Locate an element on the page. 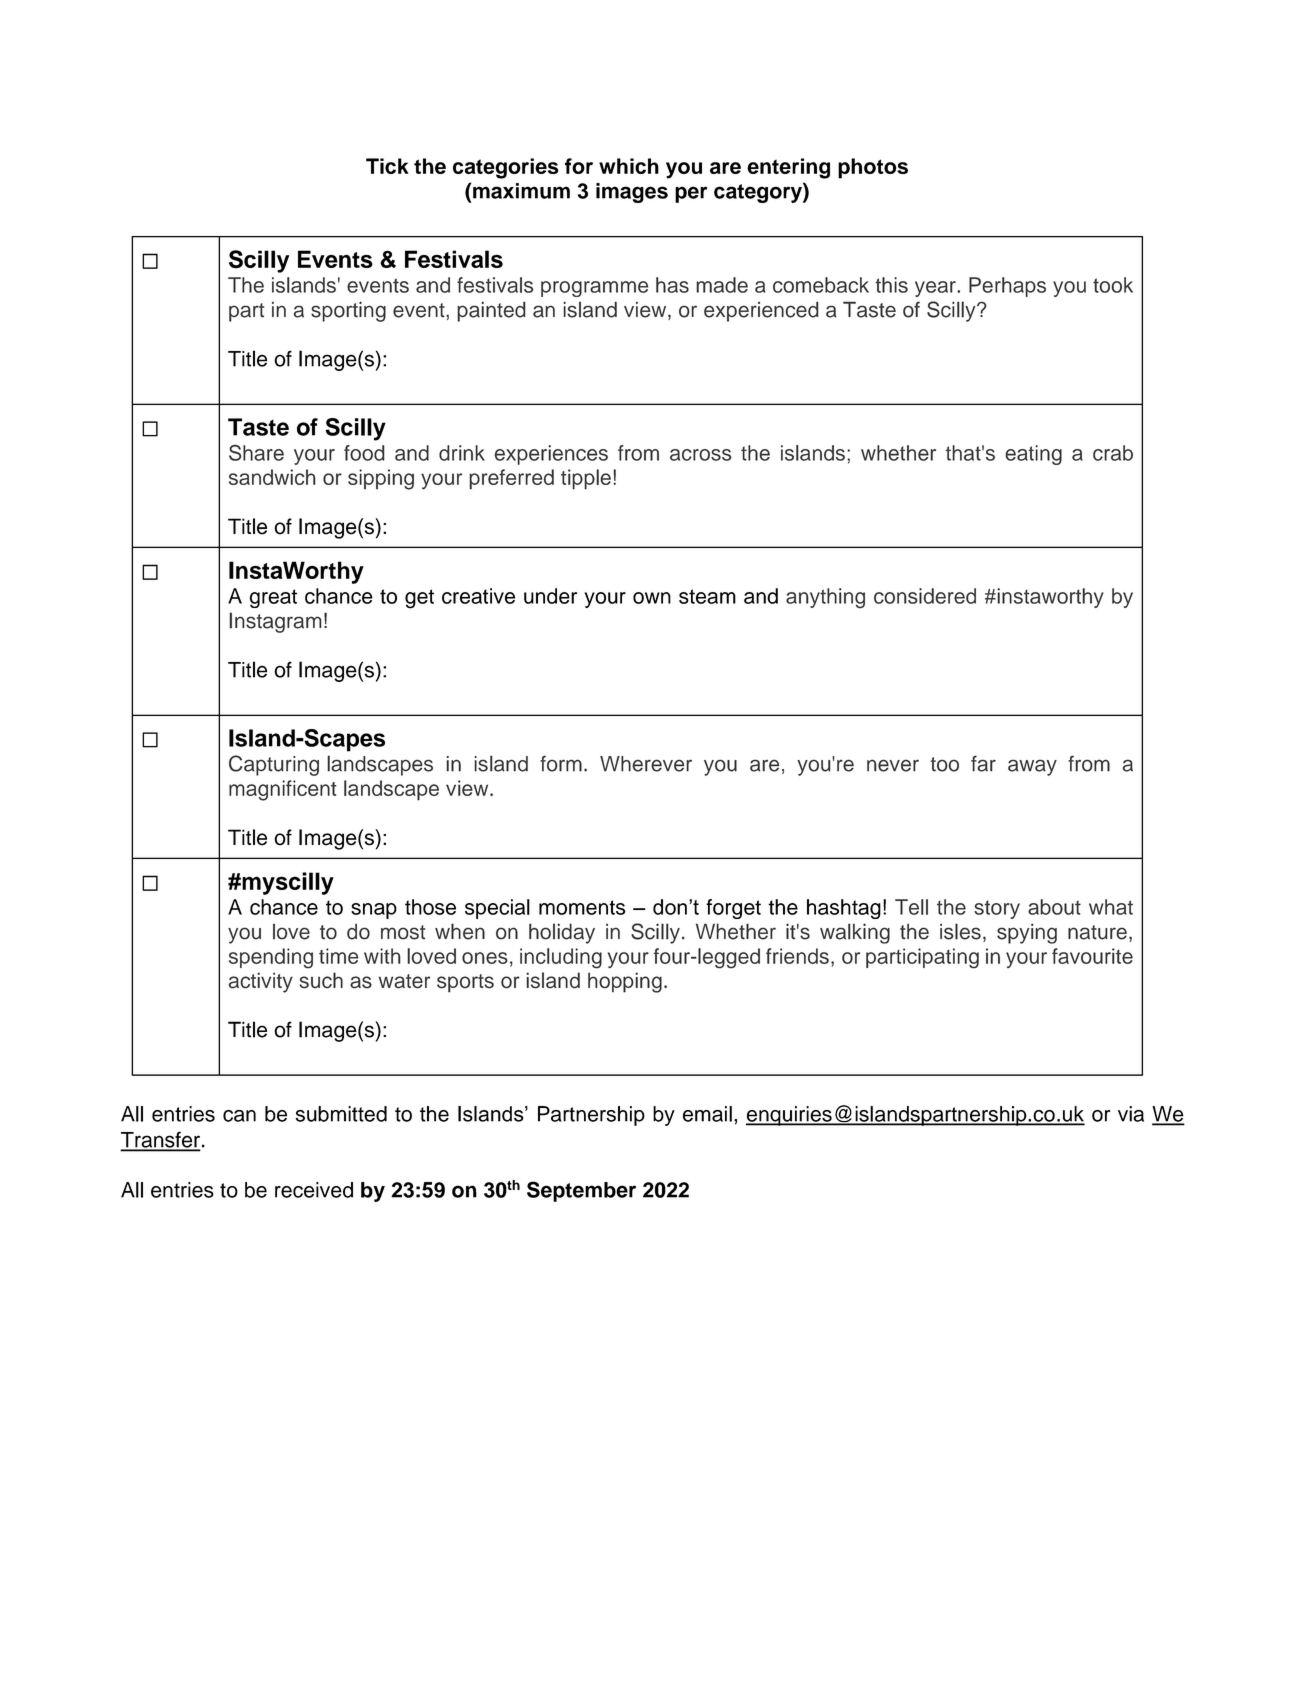 This image has height=1689, width=1305. snap is located at coordinates (374, 911).
